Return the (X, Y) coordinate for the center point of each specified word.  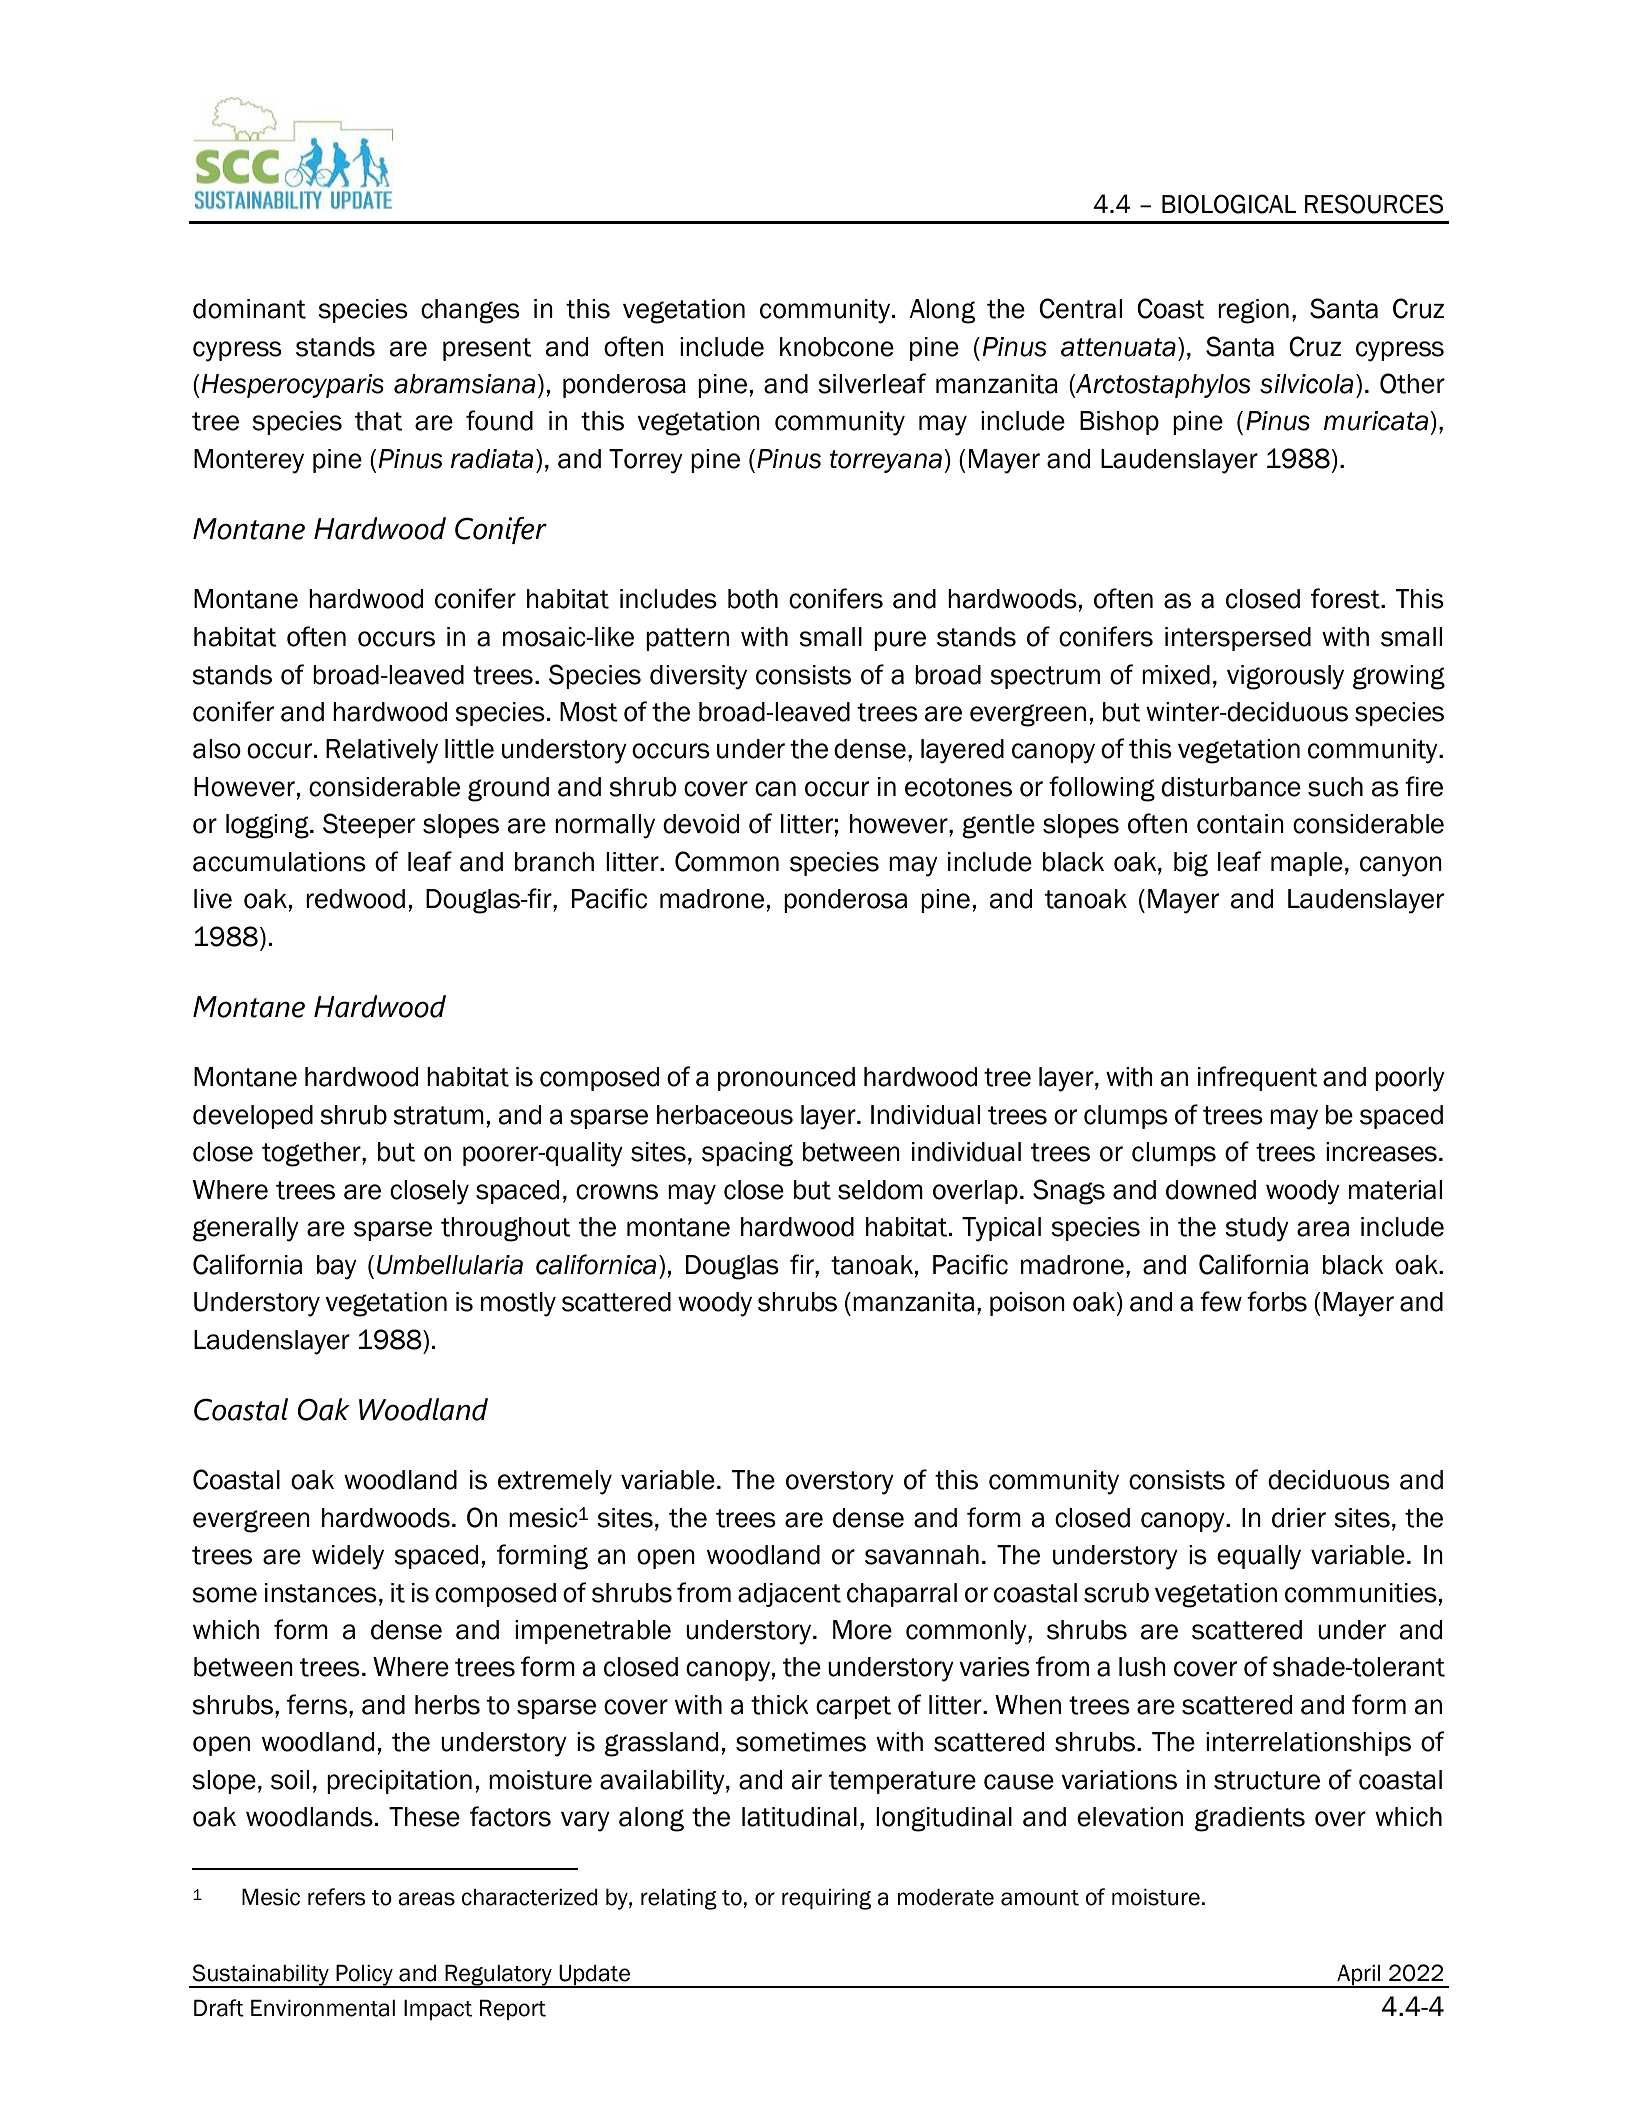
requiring (826, 1899)
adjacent (789, 1595)
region (1253, 311)
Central (1080, 308)
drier (1299, 1518)
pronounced (786, 1079)
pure (900, 641)
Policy (364, 1976)
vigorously (1285, 677)
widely (348, 1557)
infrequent (1258, 1078)
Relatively (382, 751)
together (312, 1154)
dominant (249, 309)
